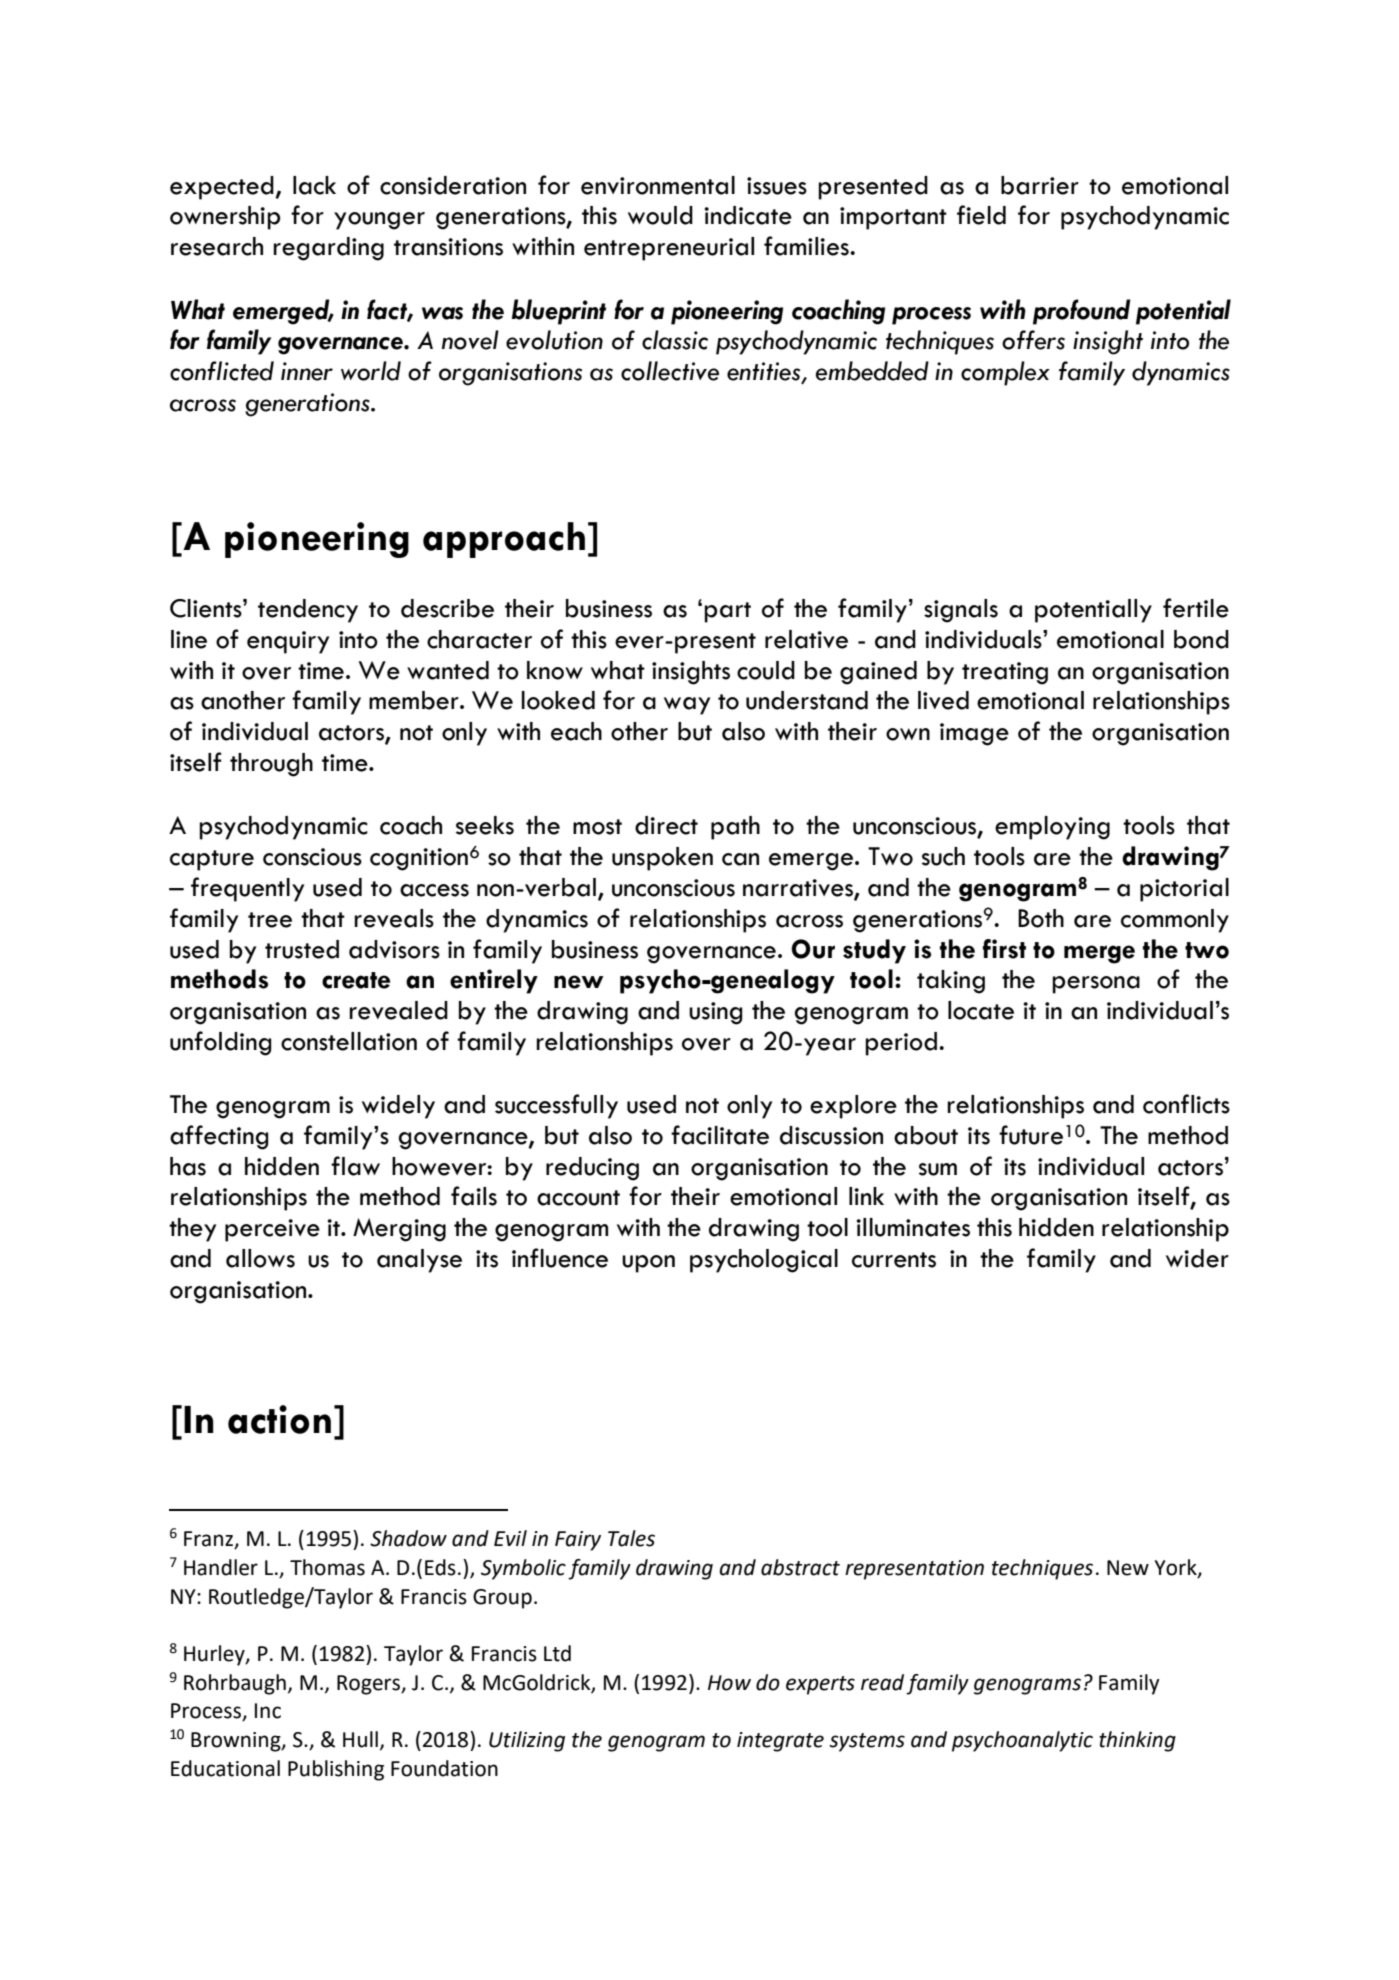 The image size is (1399, 1980). Describe the element at coordinates (302, 949) in the screenshot. I see `trusted` at that location.
